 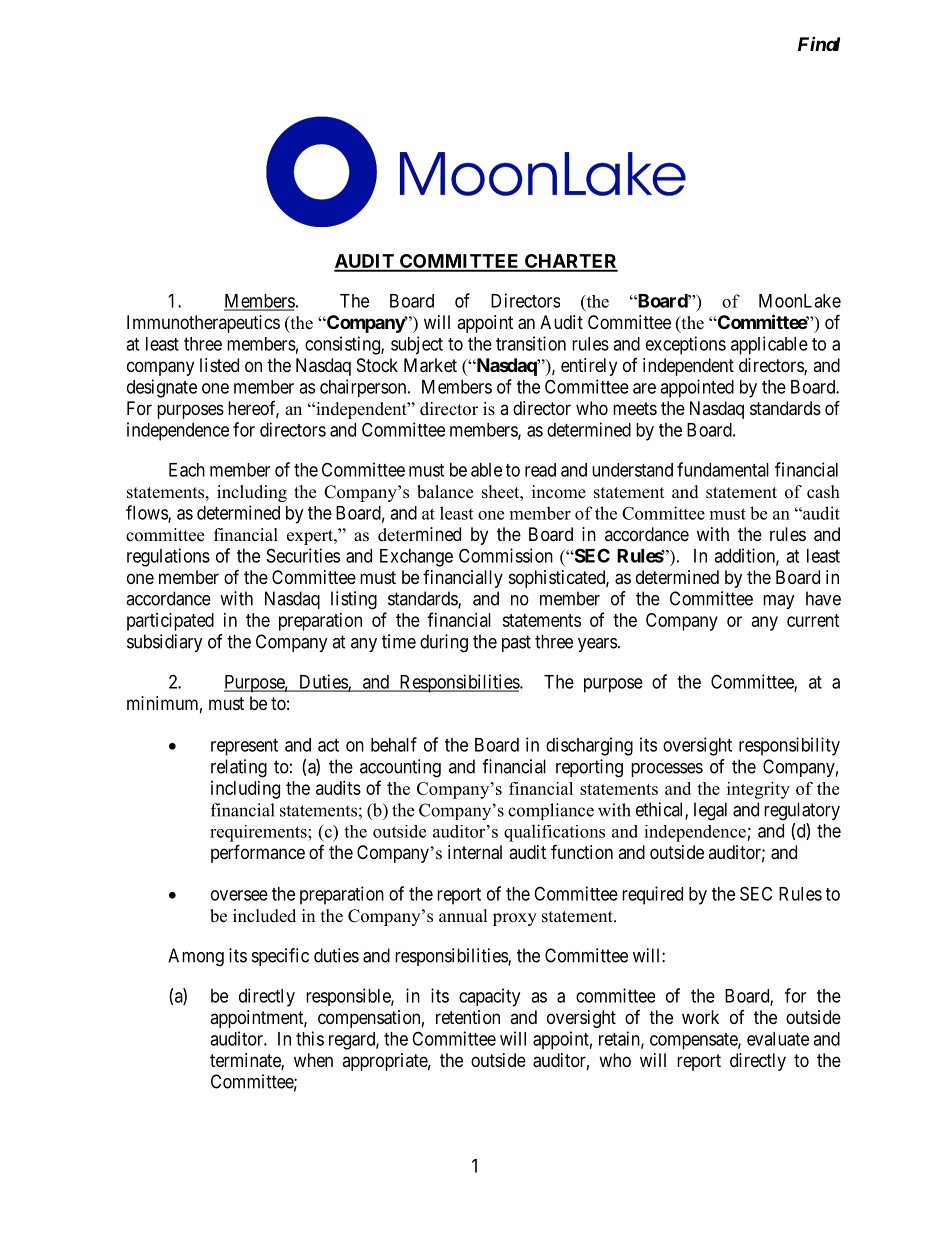 I want to click on integrity, so click(x=758, y=790).
